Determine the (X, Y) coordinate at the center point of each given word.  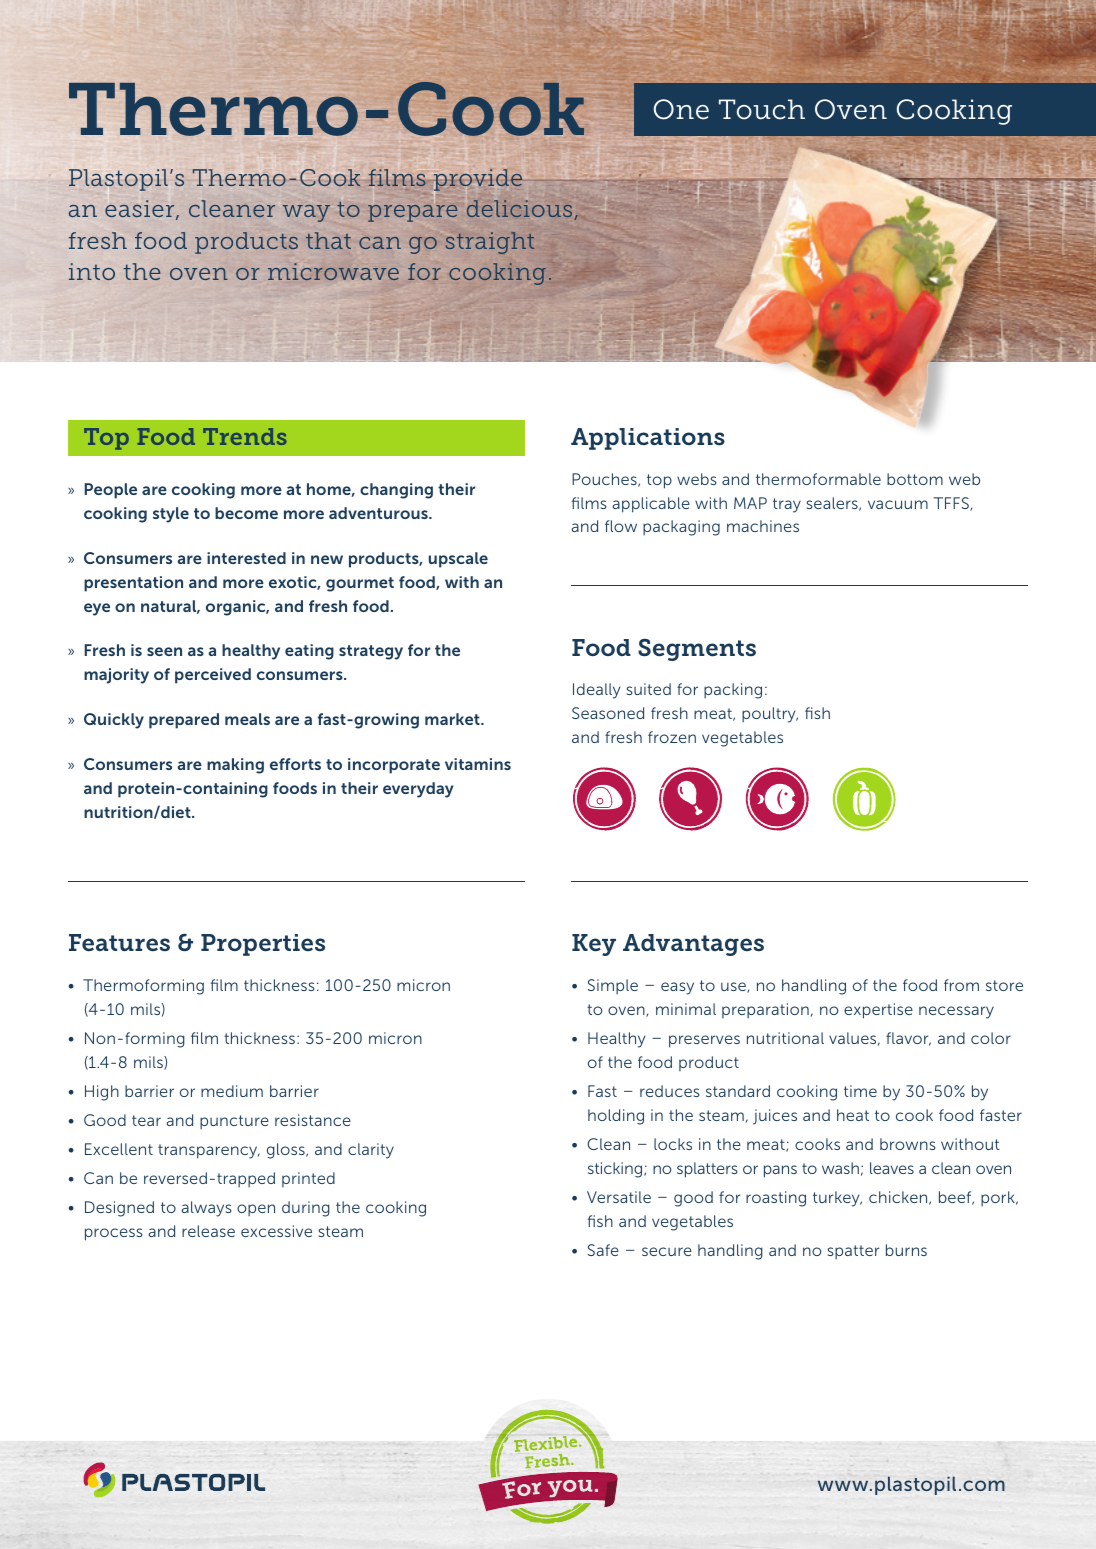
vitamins (478, 764)
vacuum (898, 504)
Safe (603, 1250)
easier (141, 210)
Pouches (605, 480)
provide (478, 181)
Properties (263, 945)
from (961, 985)
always (206, 1209)
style (171, 515)
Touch (762, 109)
